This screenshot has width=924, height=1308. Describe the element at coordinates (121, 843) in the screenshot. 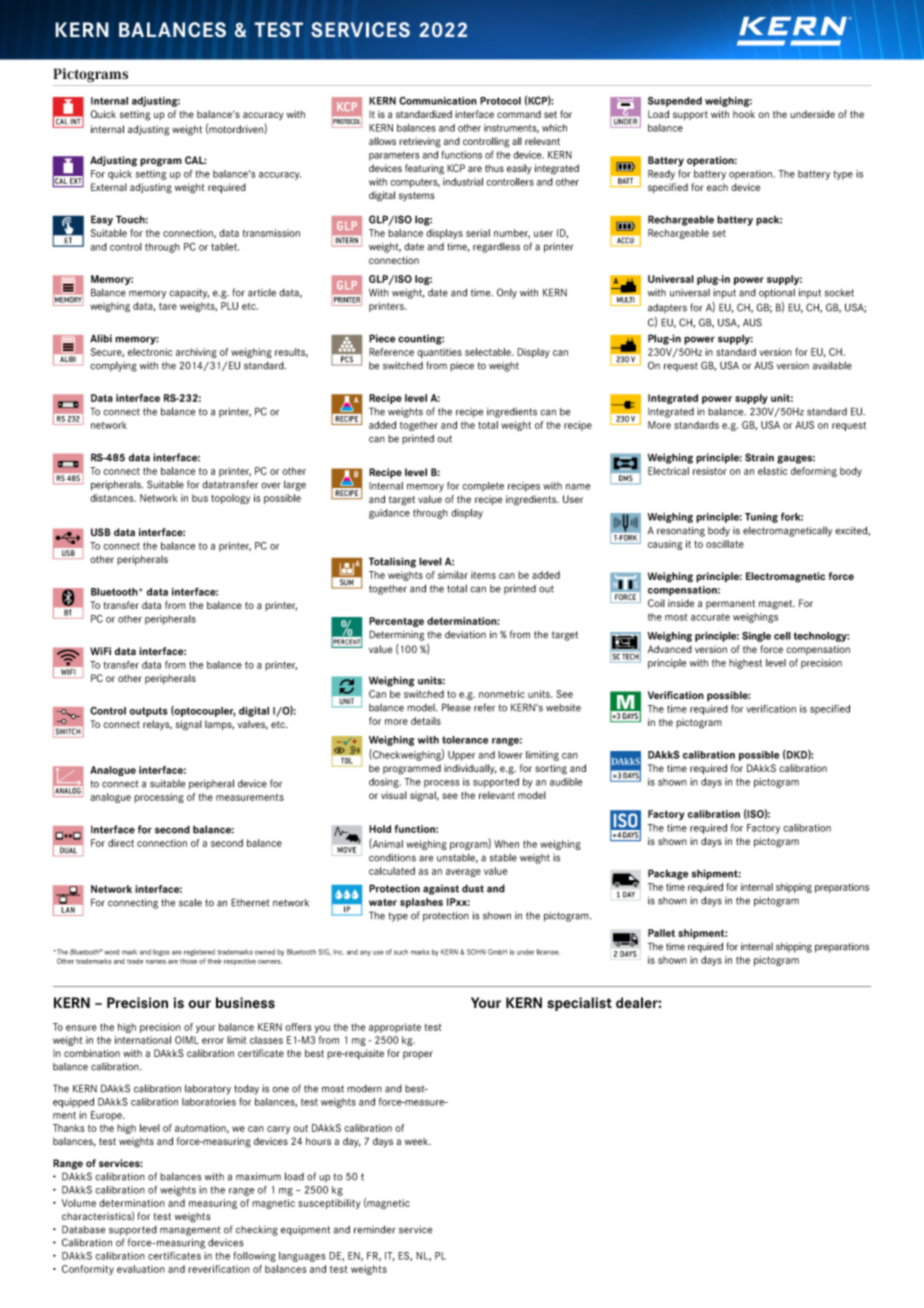

I see `direct` at that location.
